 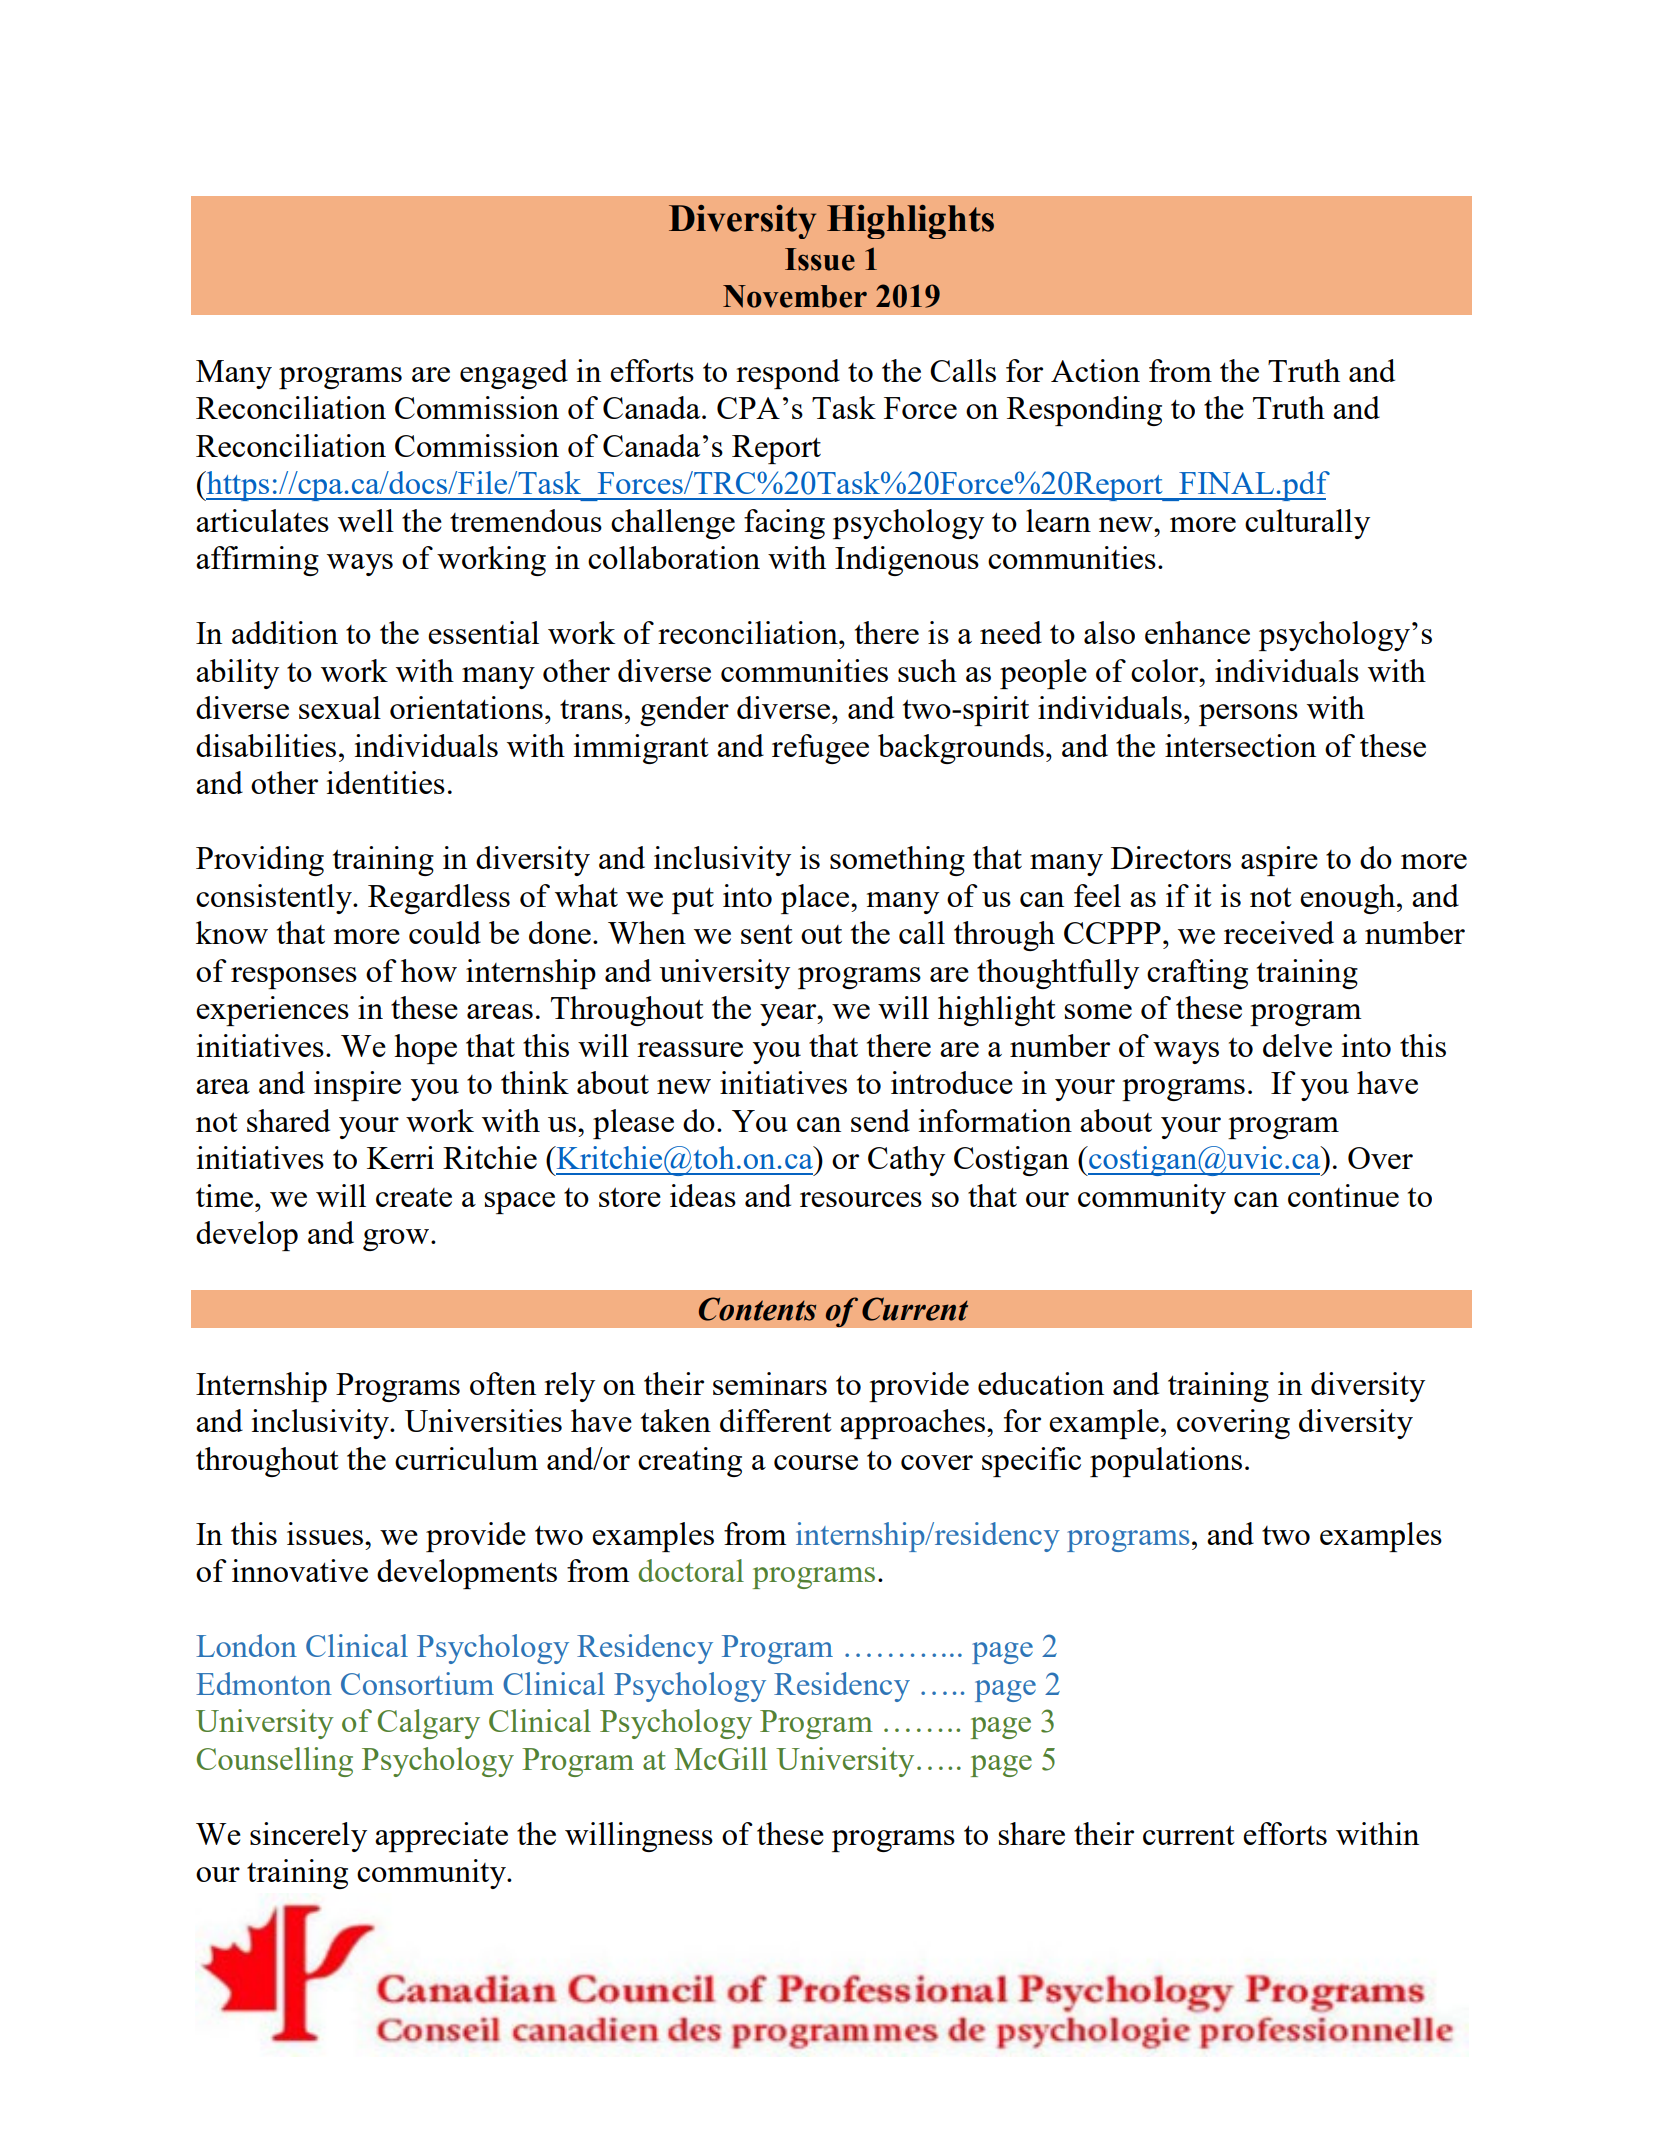 What do you see at coordinates (466, 1458) in the image?
I see `curriculum` at bounding box center [466, 1458].
